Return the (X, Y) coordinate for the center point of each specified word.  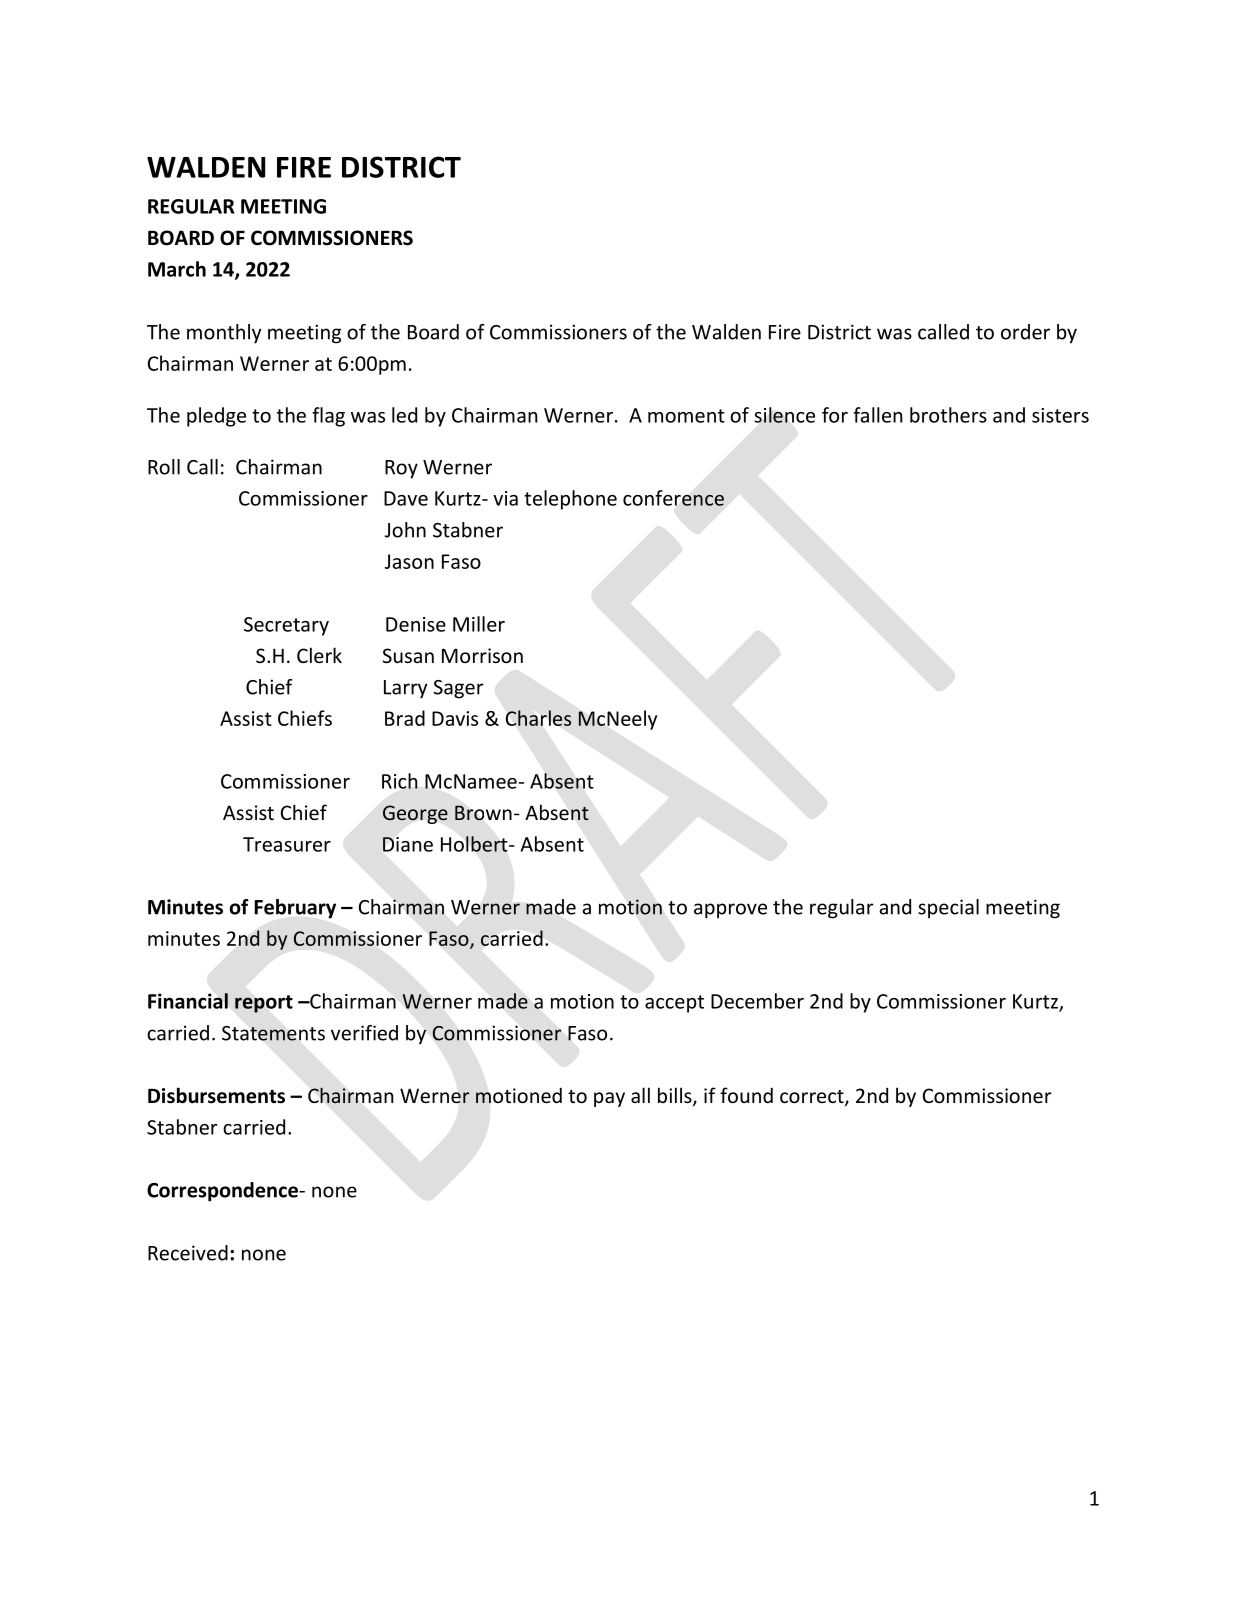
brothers (948, 415)
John (405, 530)
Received (188, 1253)
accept (674, 1004)
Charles (538, 718)
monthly (224, 334)
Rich (400, 781)
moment (686, 416)
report (264, 1004)
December (757, 1001)
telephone (570, 500)
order (1025, 332)
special (948, 909)
